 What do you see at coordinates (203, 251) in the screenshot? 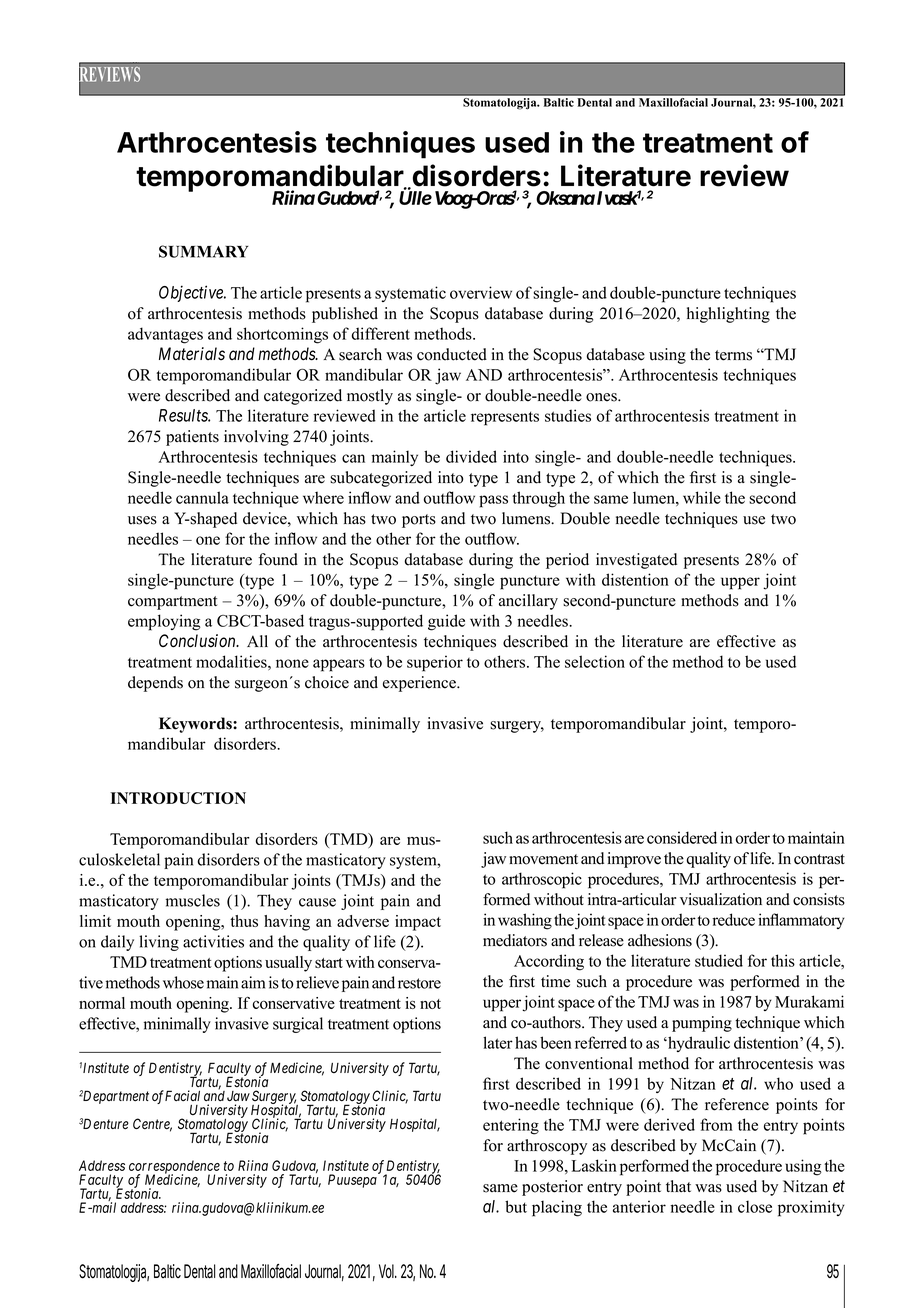
I see `SUMMARY` at bounding box center [203, 251].
